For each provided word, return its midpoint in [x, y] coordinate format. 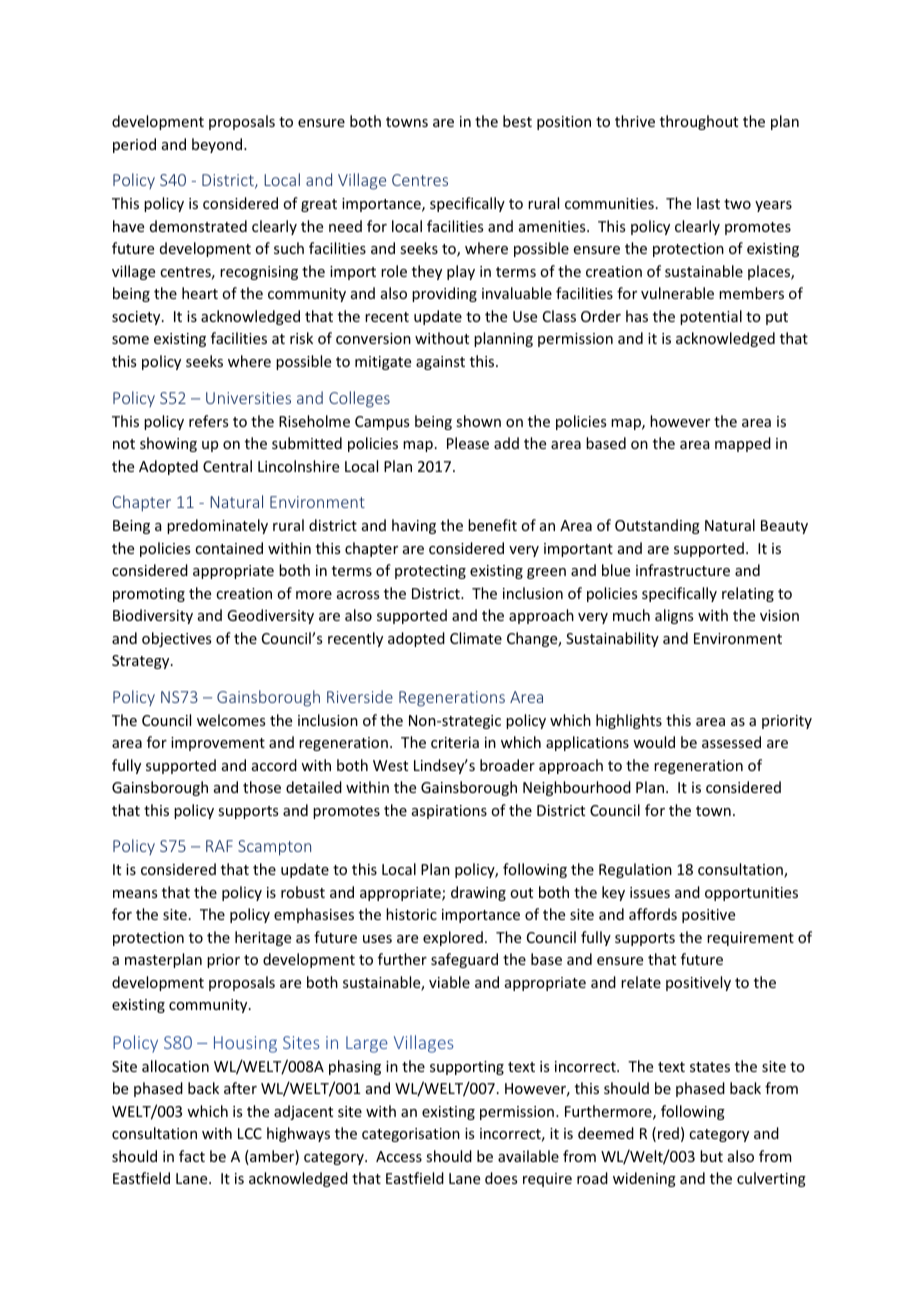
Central [227, 466]
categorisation [411, 1135]
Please [468, 443]
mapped [743, 444]
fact [192, 1156]
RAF [219, 846]
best [517, 121]
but [711, 1156]
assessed [731, 742]
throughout [699, 122]
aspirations [449, 812]
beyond [218, 145]
